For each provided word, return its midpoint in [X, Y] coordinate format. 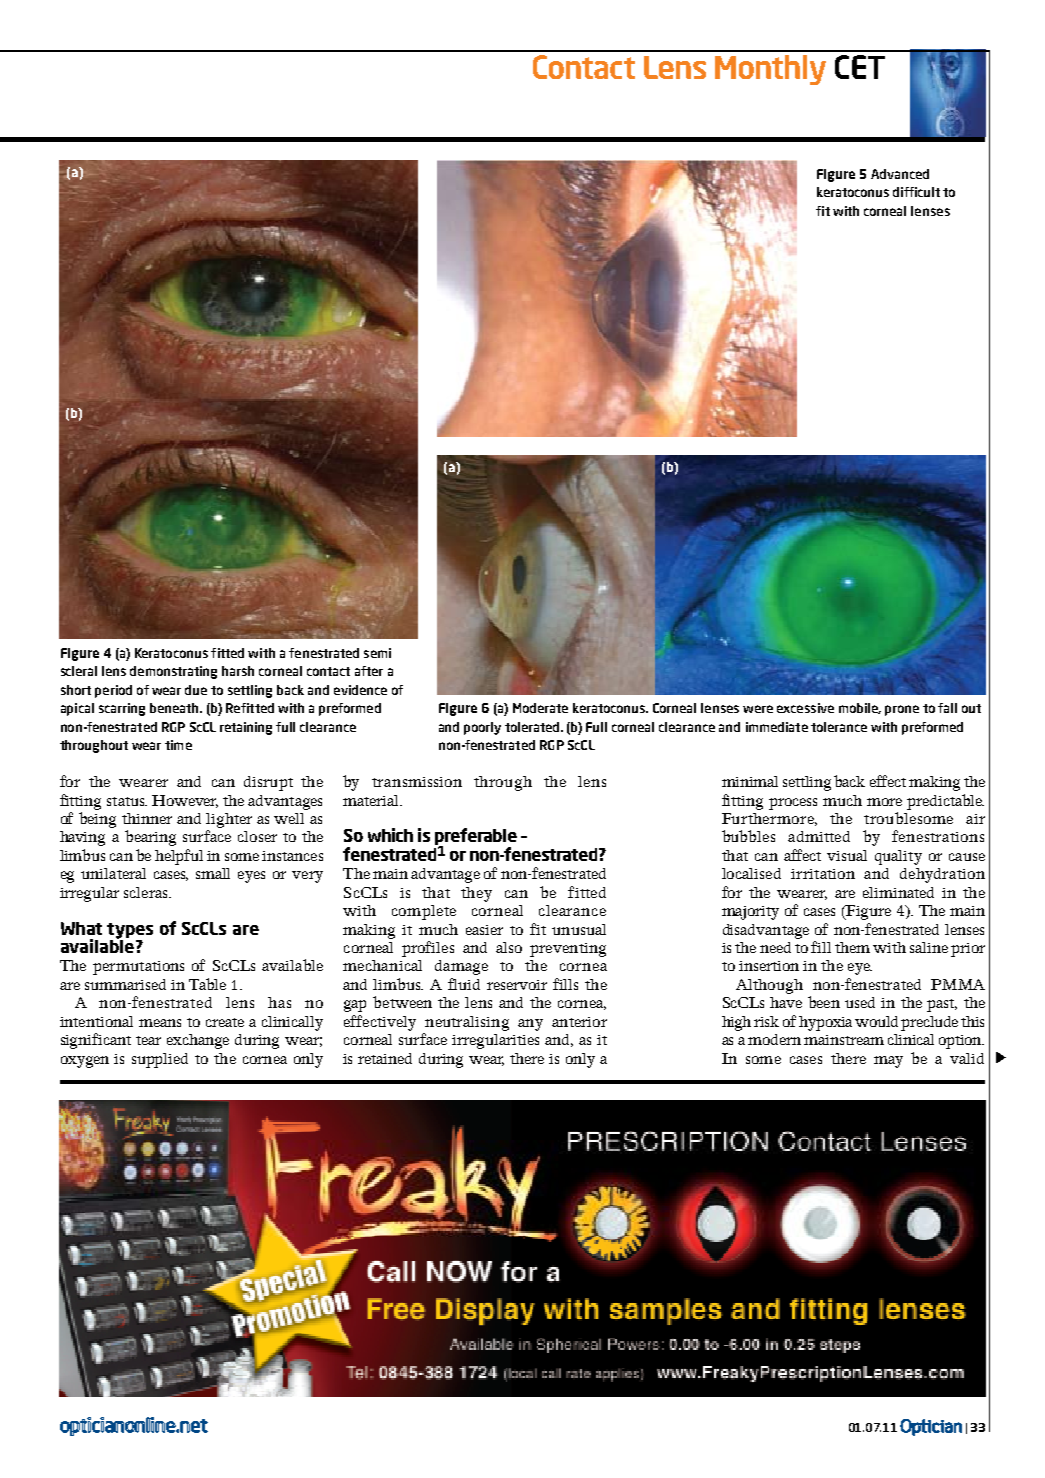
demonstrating [173, 672]
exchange [198, 1041]
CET [860, 67]
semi [377, 653]
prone [902, 710]
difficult [916, 192]
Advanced [900, 174]
